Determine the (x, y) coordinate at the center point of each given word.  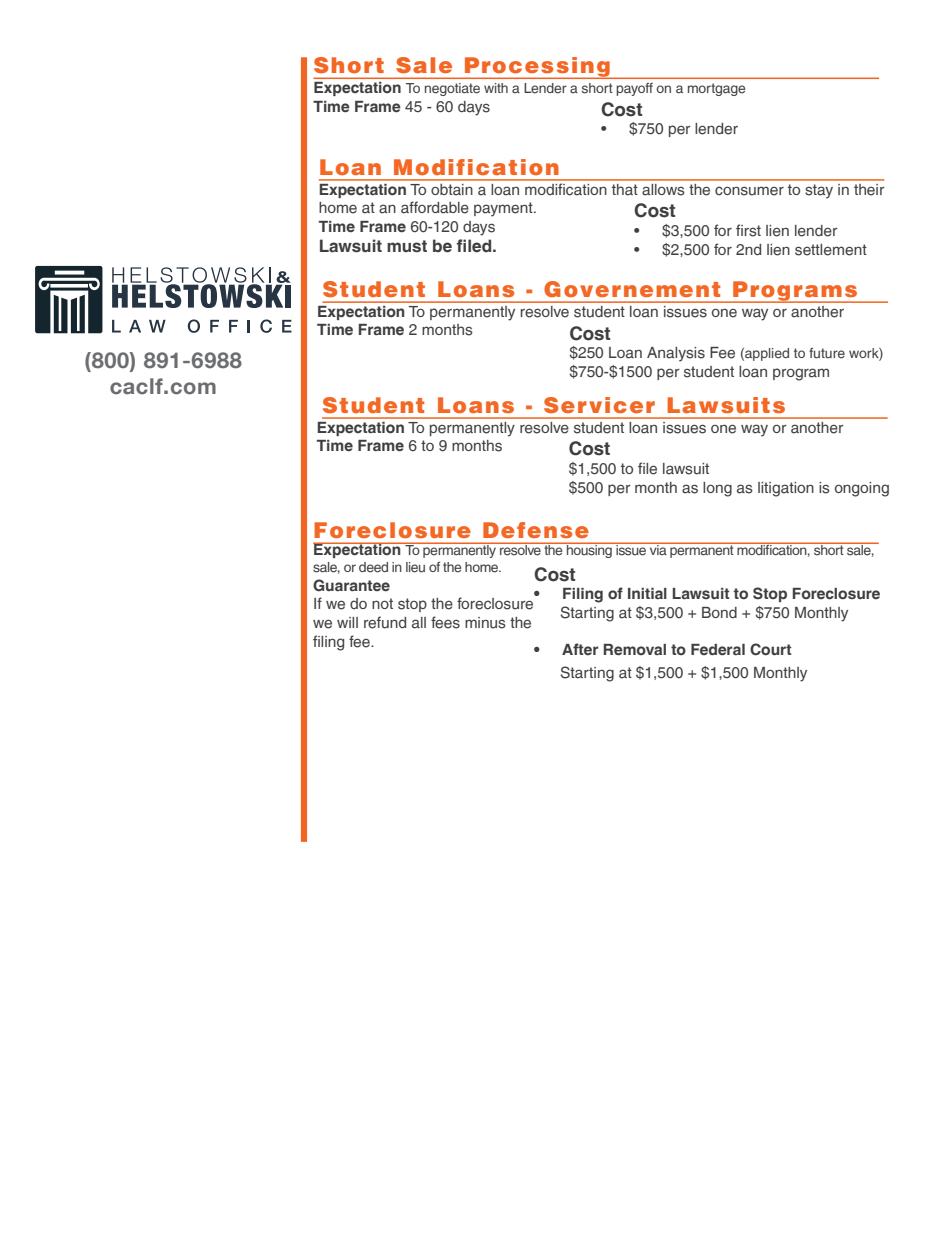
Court (770, 649)
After (580, 649)
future (827, 353)
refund (385, 622)
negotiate (452, 89)
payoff (635, 89)
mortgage (716, 89)
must (407, 246)
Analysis (676, 354)
